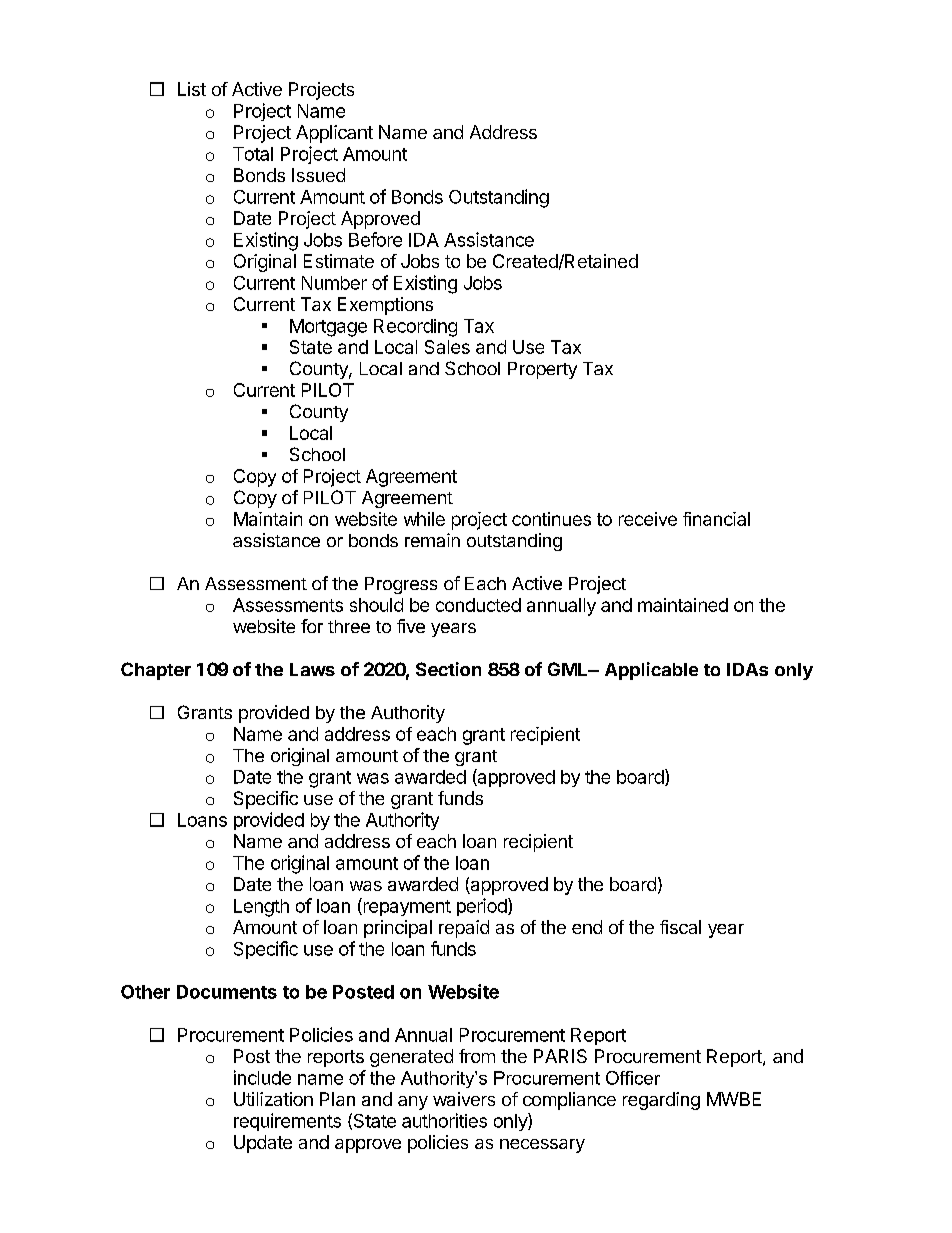  What do you see at coordinates (273, 1099) in the document?
I see `Utilization` at bounding box center [273, 1099].
